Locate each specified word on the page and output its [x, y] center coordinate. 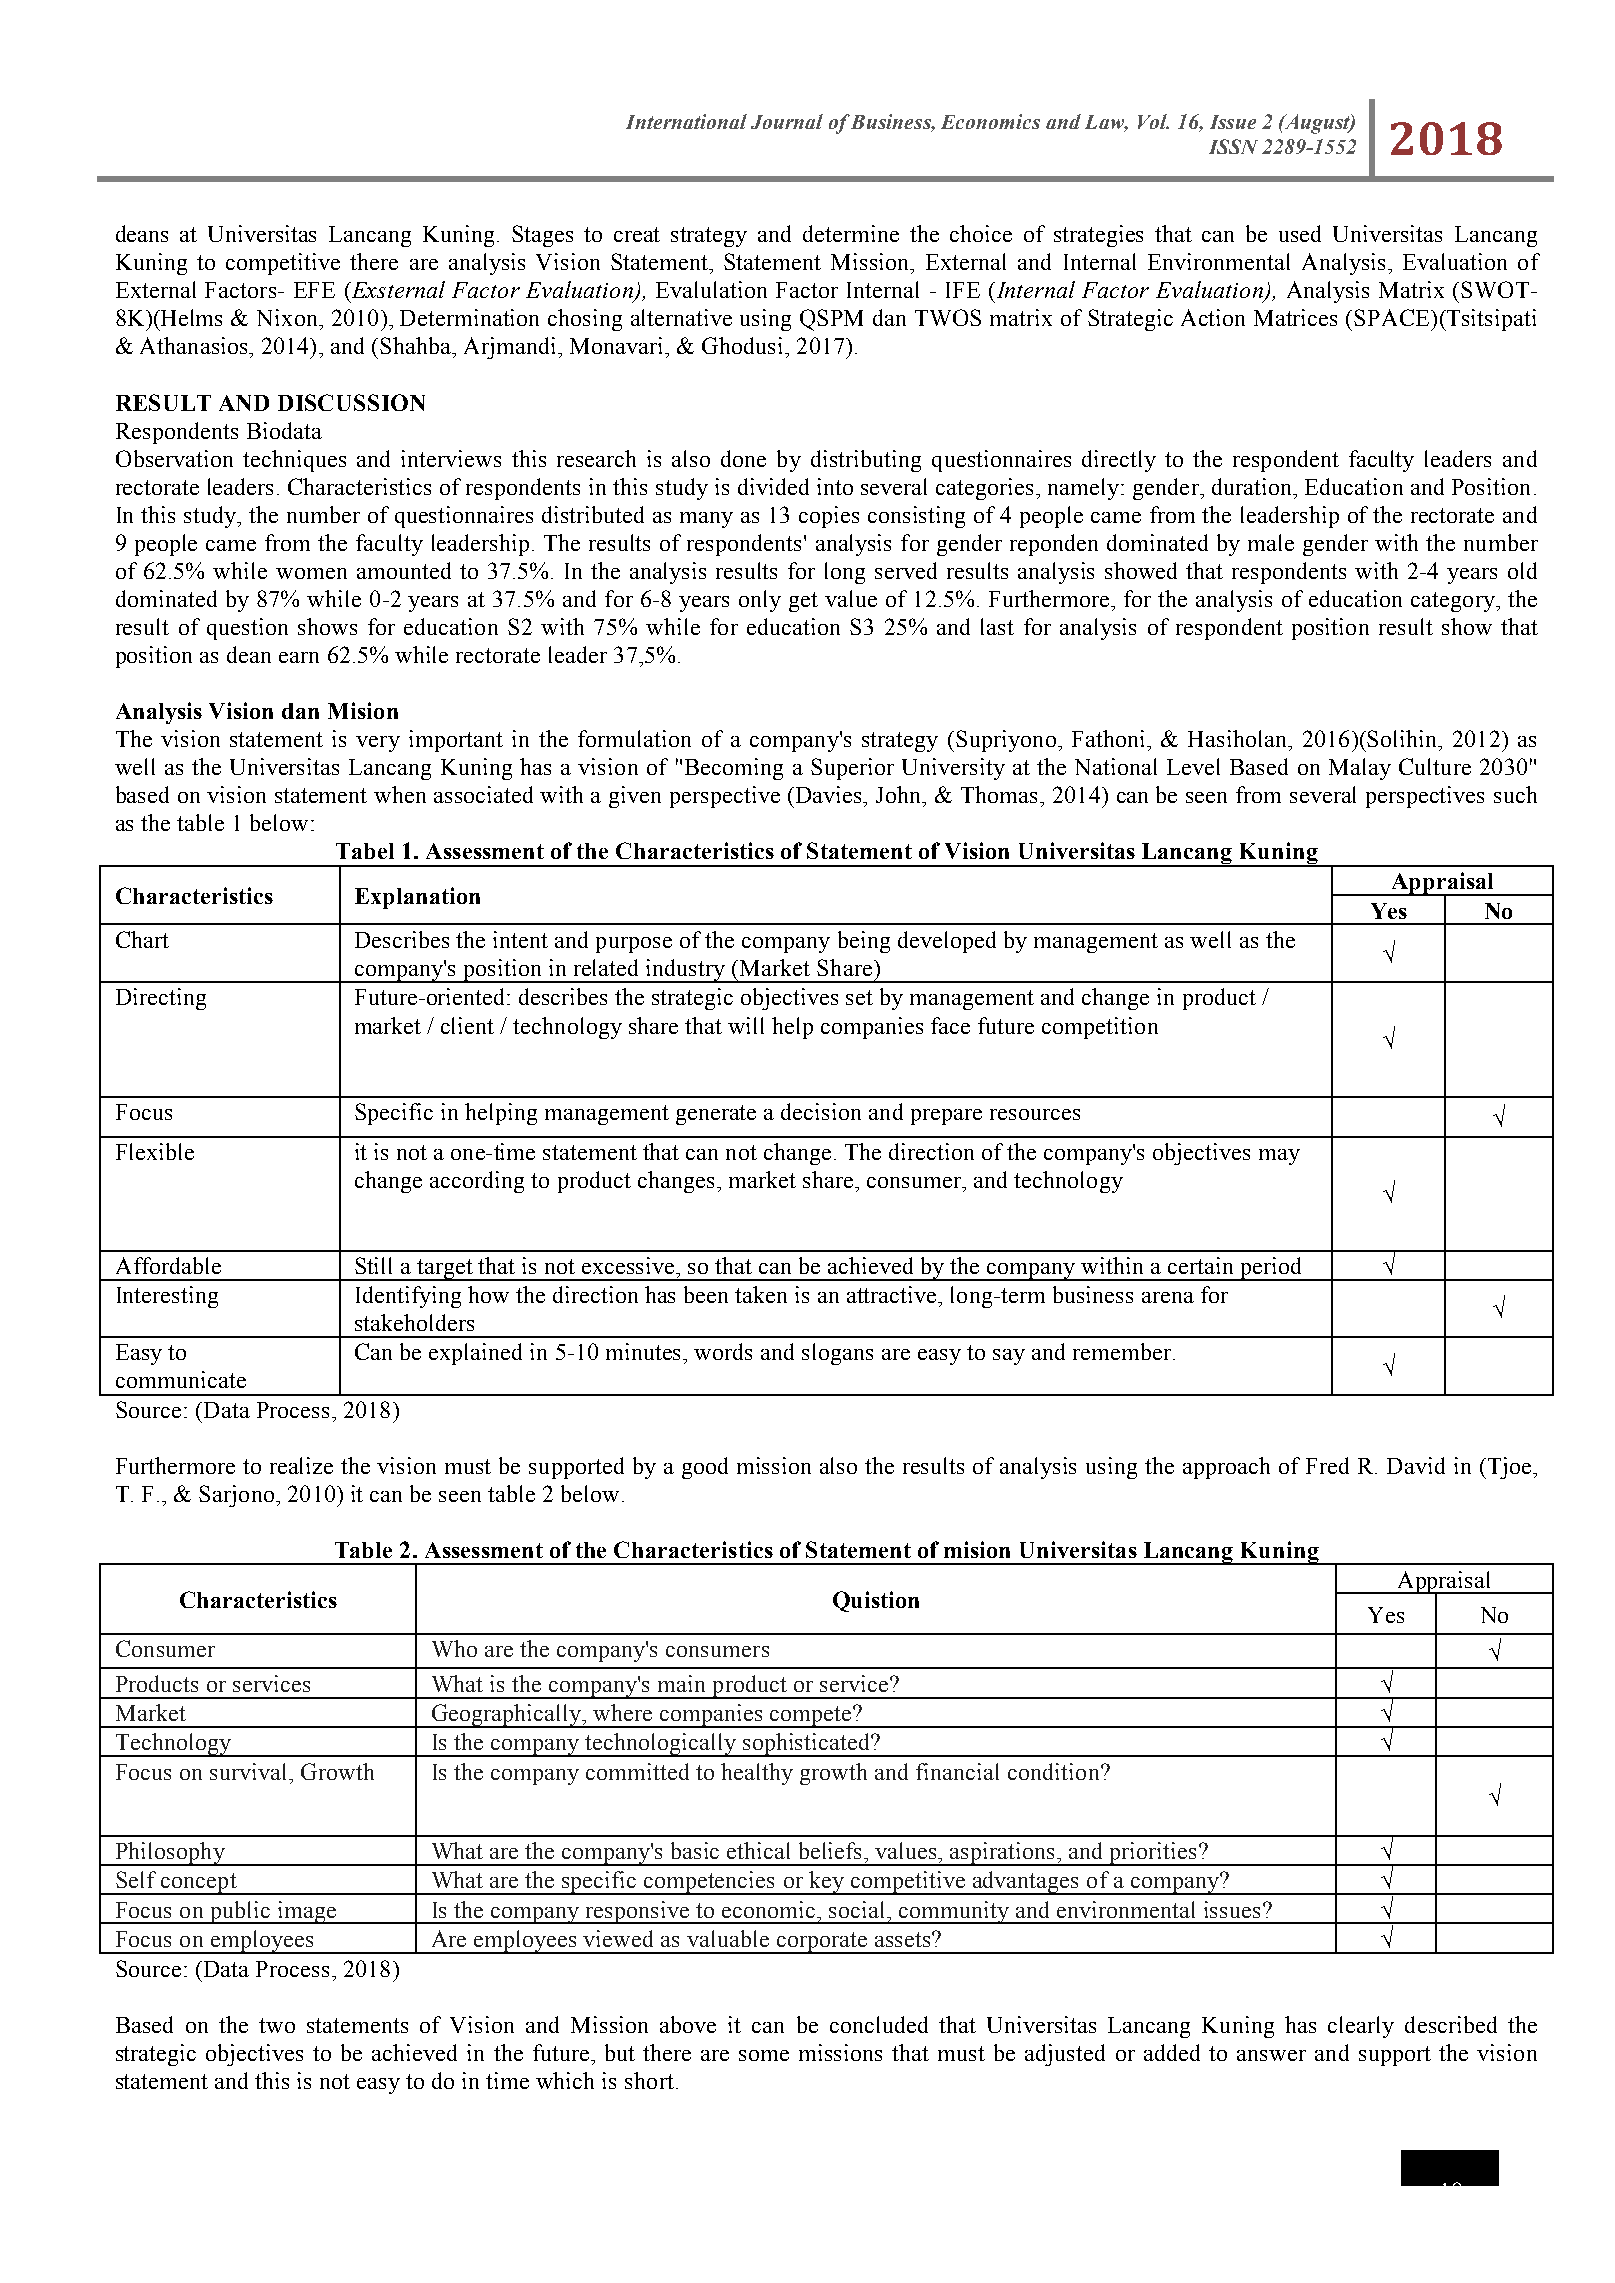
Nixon [288, 317]
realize [301, 1465]
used [1300, 233]
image [306, 1912]
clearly [1361, 2027]
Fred [1327, 1465]
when [400, 794]
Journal [787, 121]
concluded [879, 2024]
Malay [1360, 769]
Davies [830, 794]
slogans [837, 1354]
